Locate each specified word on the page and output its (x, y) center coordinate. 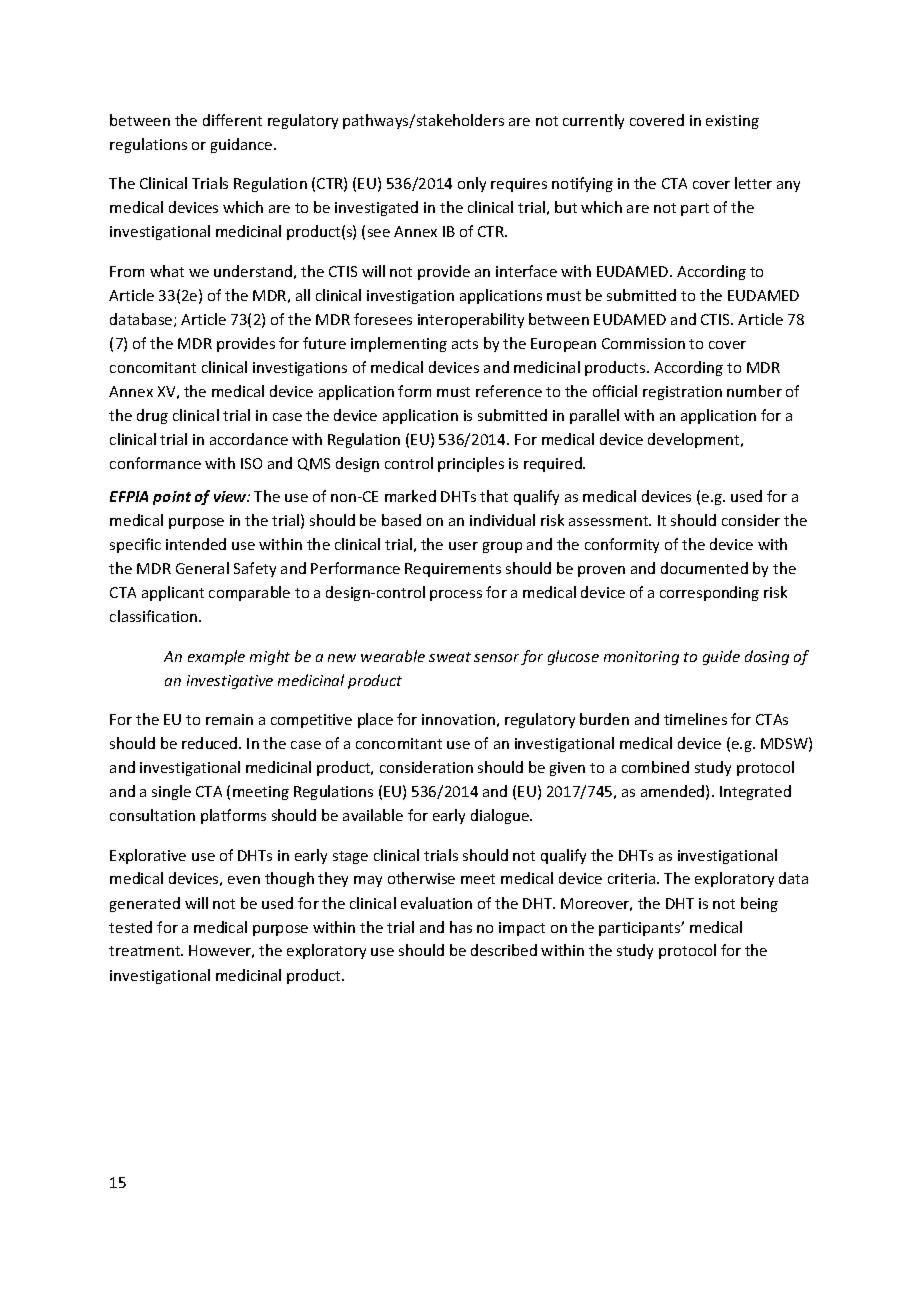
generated (145, 904)
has (461, 927)
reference (509, 391)
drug (152, 416)
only (472, 184)
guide (721, 657)
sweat (450, 657)
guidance (243, 145)
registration (682, 393)
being (759, 904)
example (216, 657)
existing (732, 122)
